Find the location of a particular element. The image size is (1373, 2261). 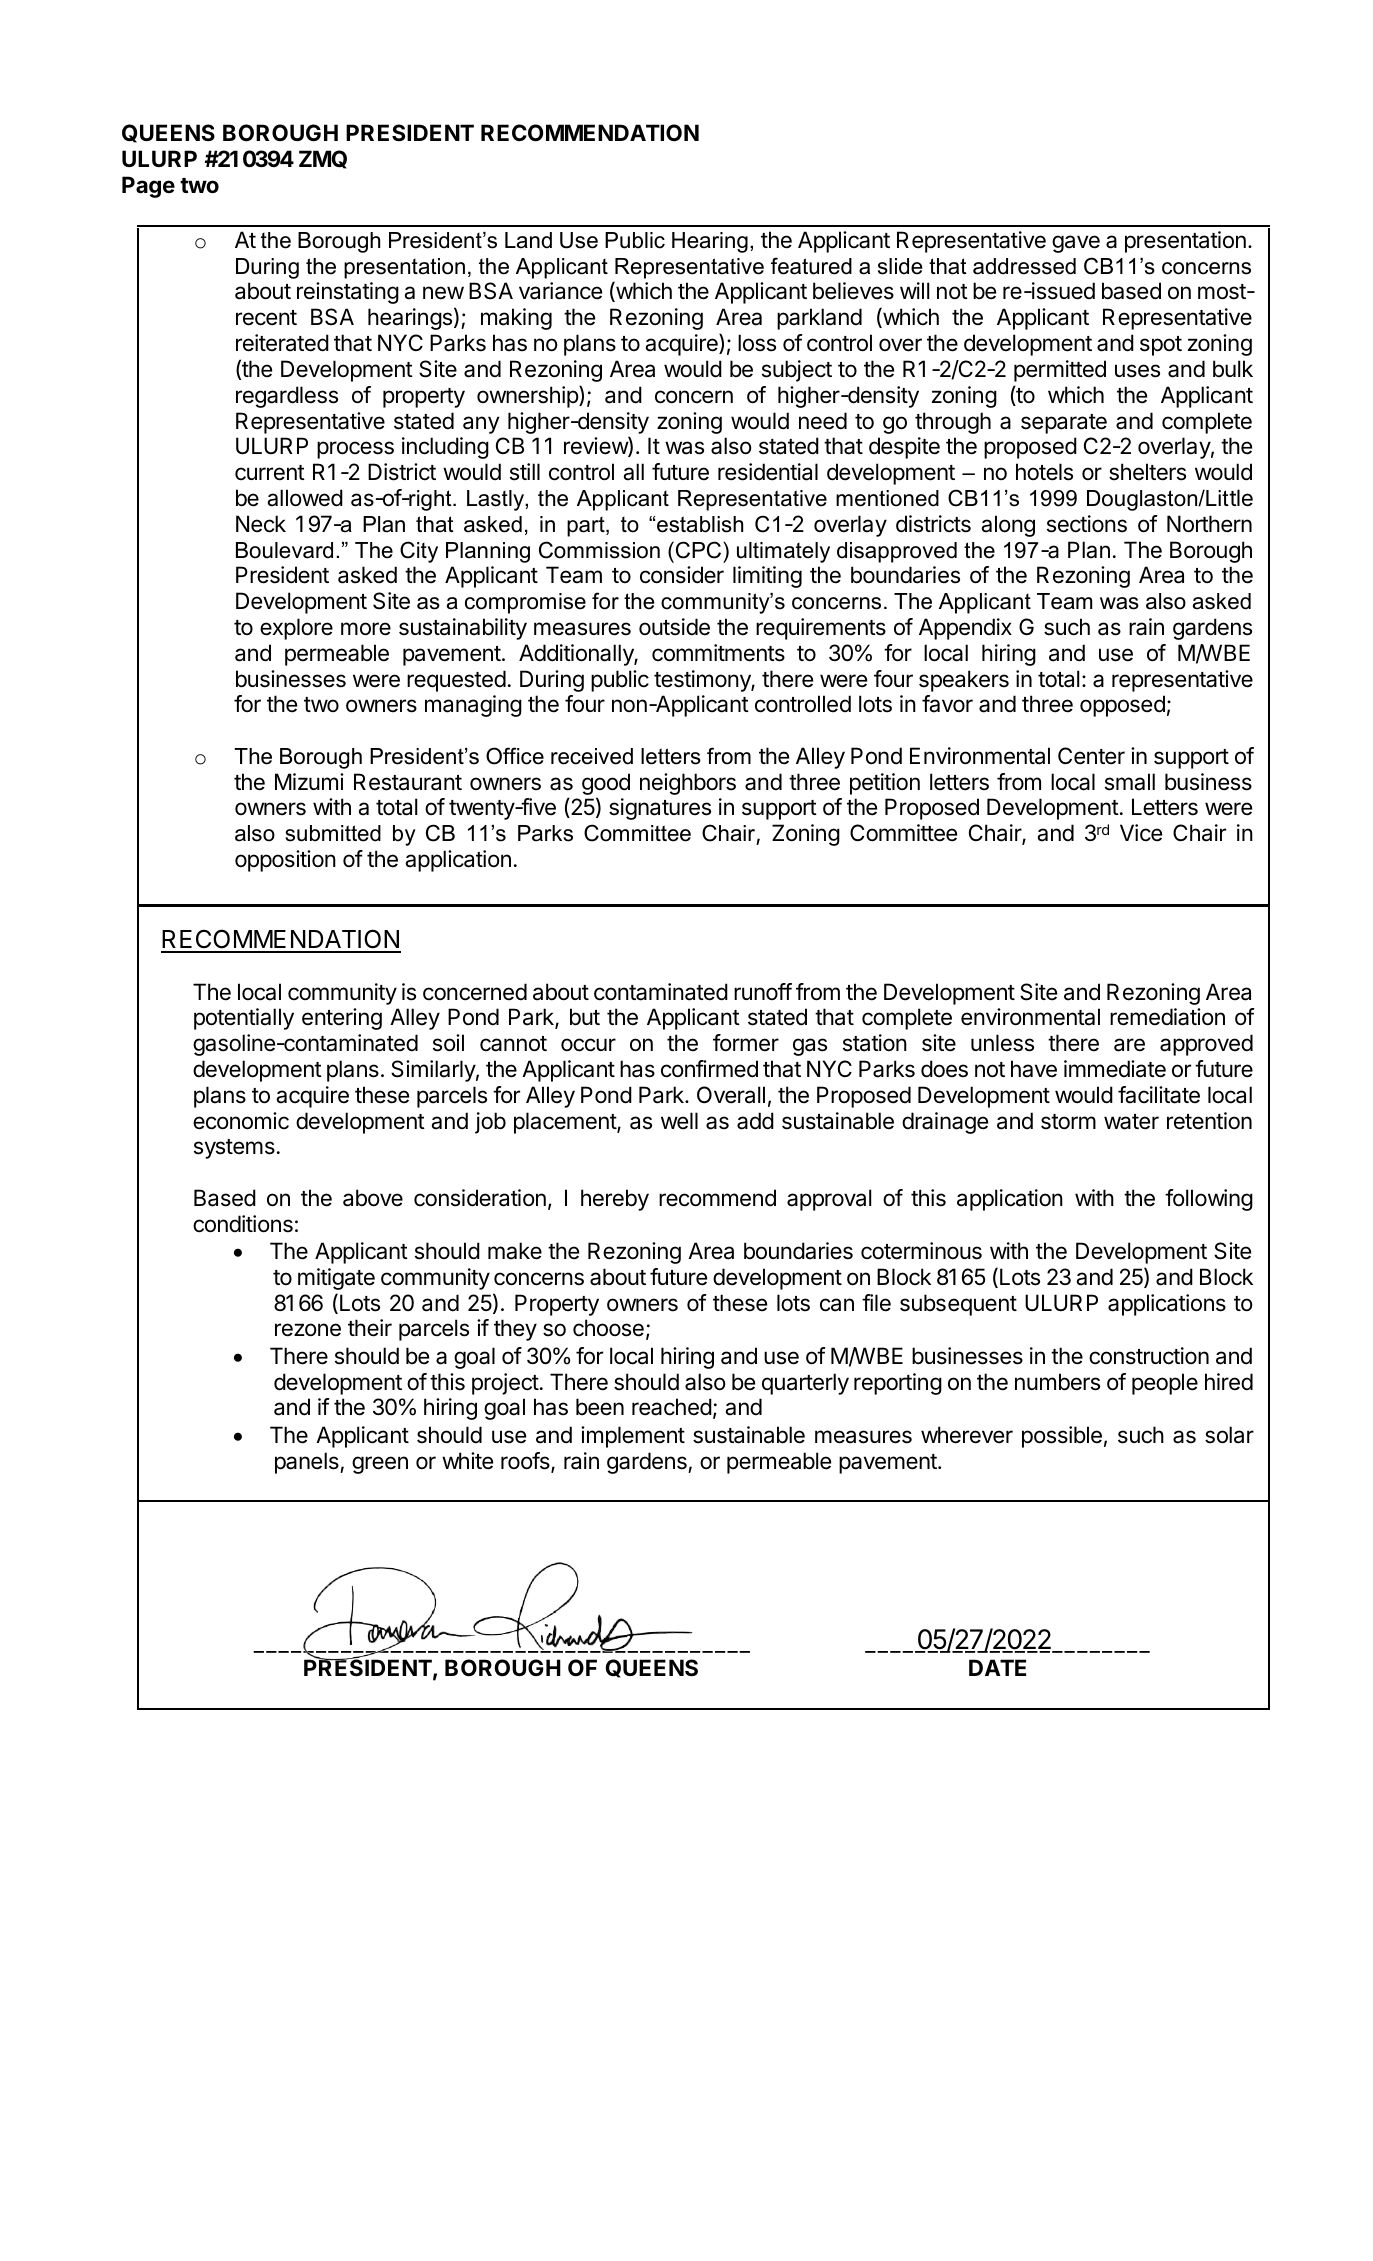

systems is located at coordinates (234, 1149).
